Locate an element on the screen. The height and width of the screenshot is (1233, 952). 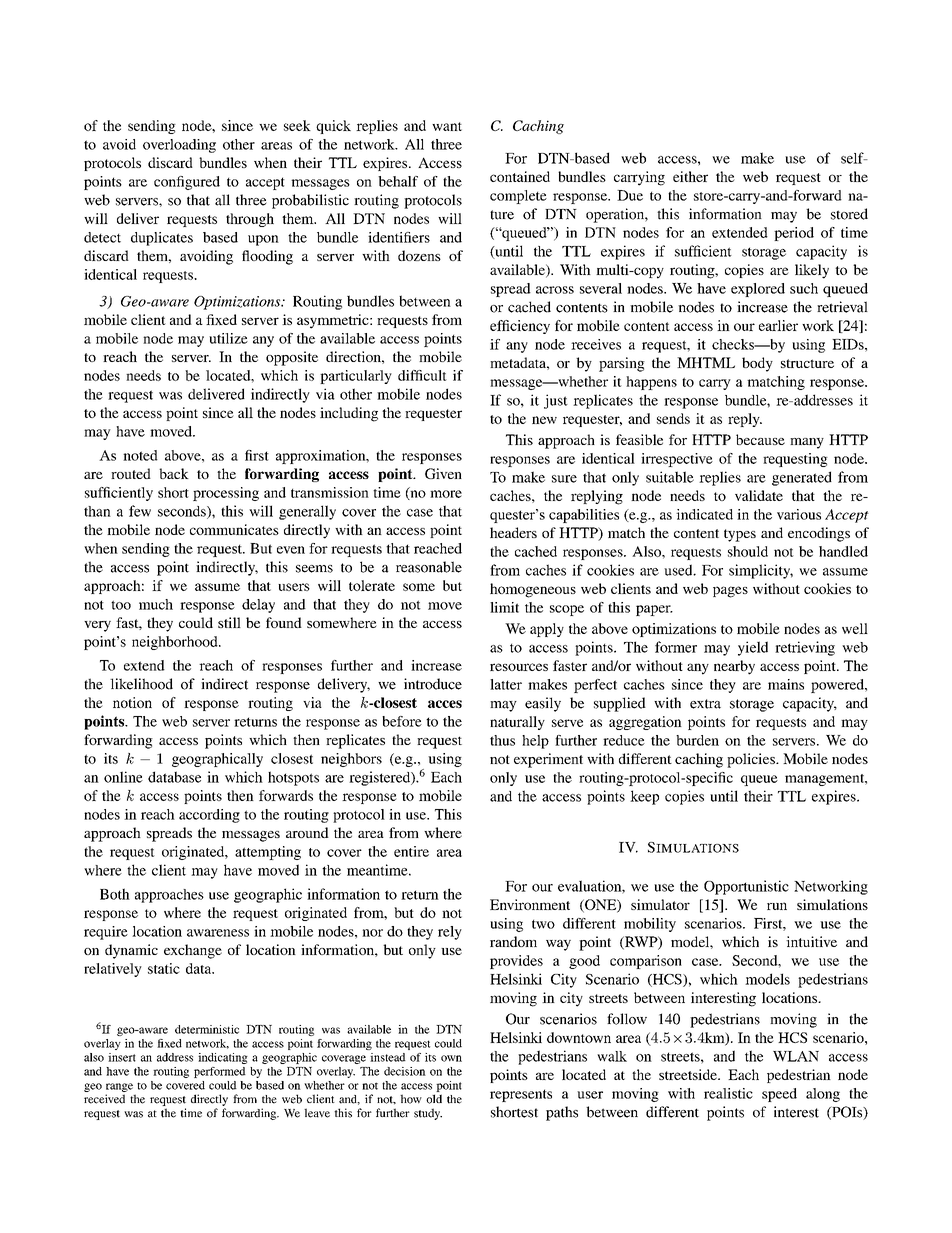
performed is located at coordinates (220, 1072).
